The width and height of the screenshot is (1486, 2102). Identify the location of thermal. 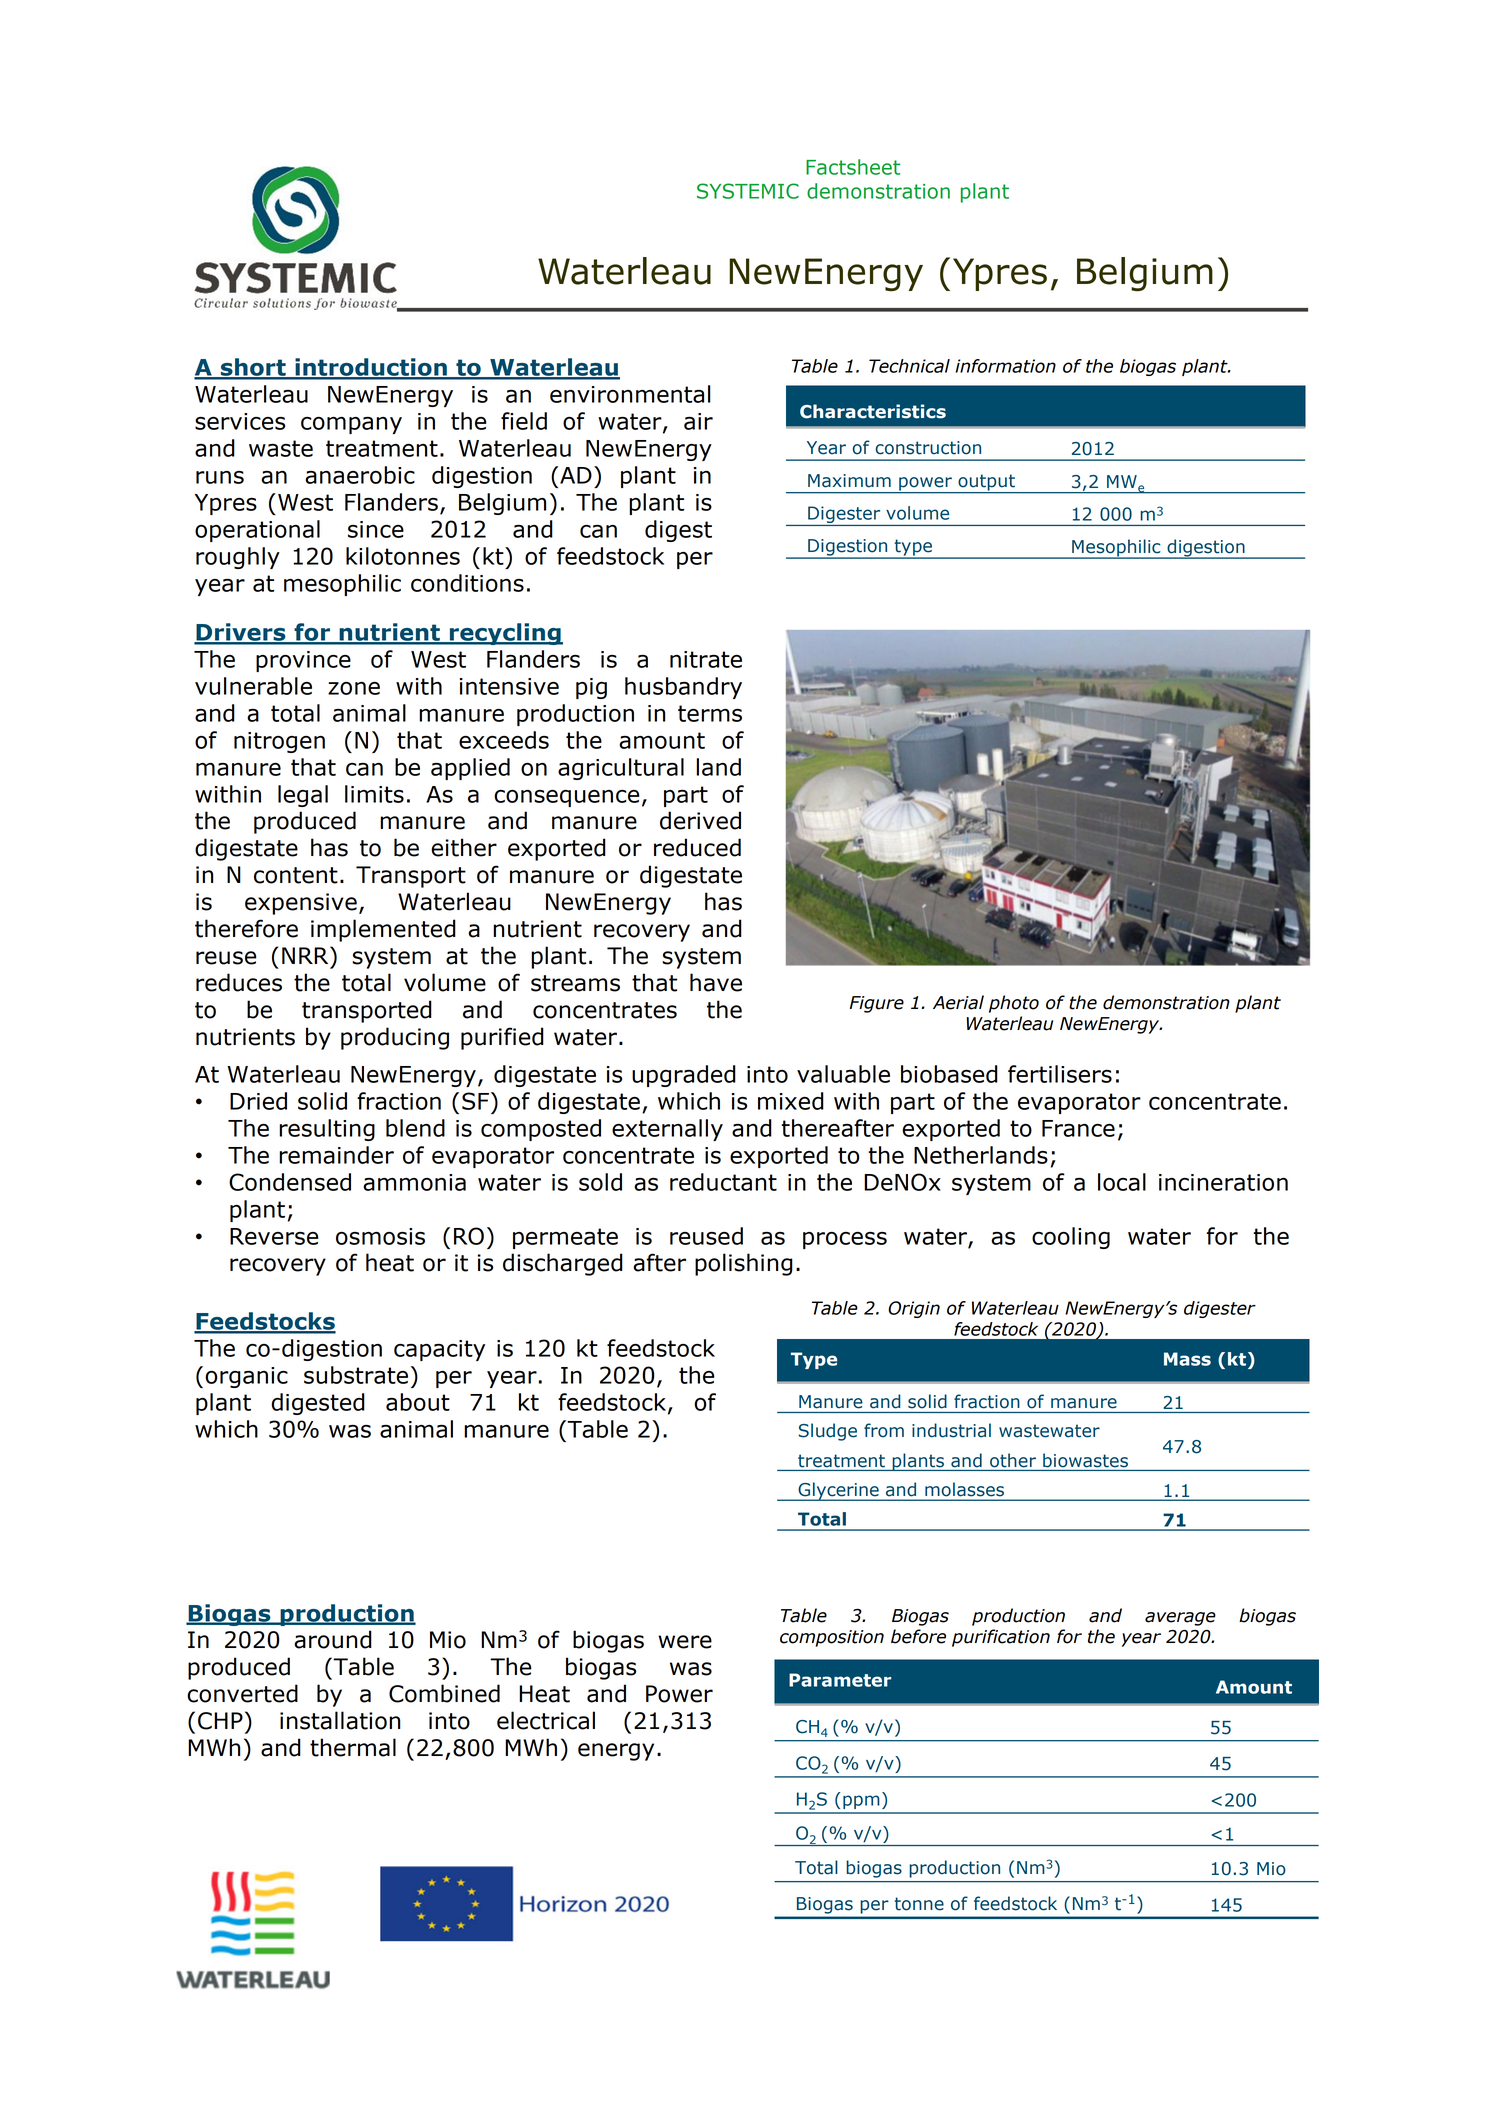
(353, 1747).
